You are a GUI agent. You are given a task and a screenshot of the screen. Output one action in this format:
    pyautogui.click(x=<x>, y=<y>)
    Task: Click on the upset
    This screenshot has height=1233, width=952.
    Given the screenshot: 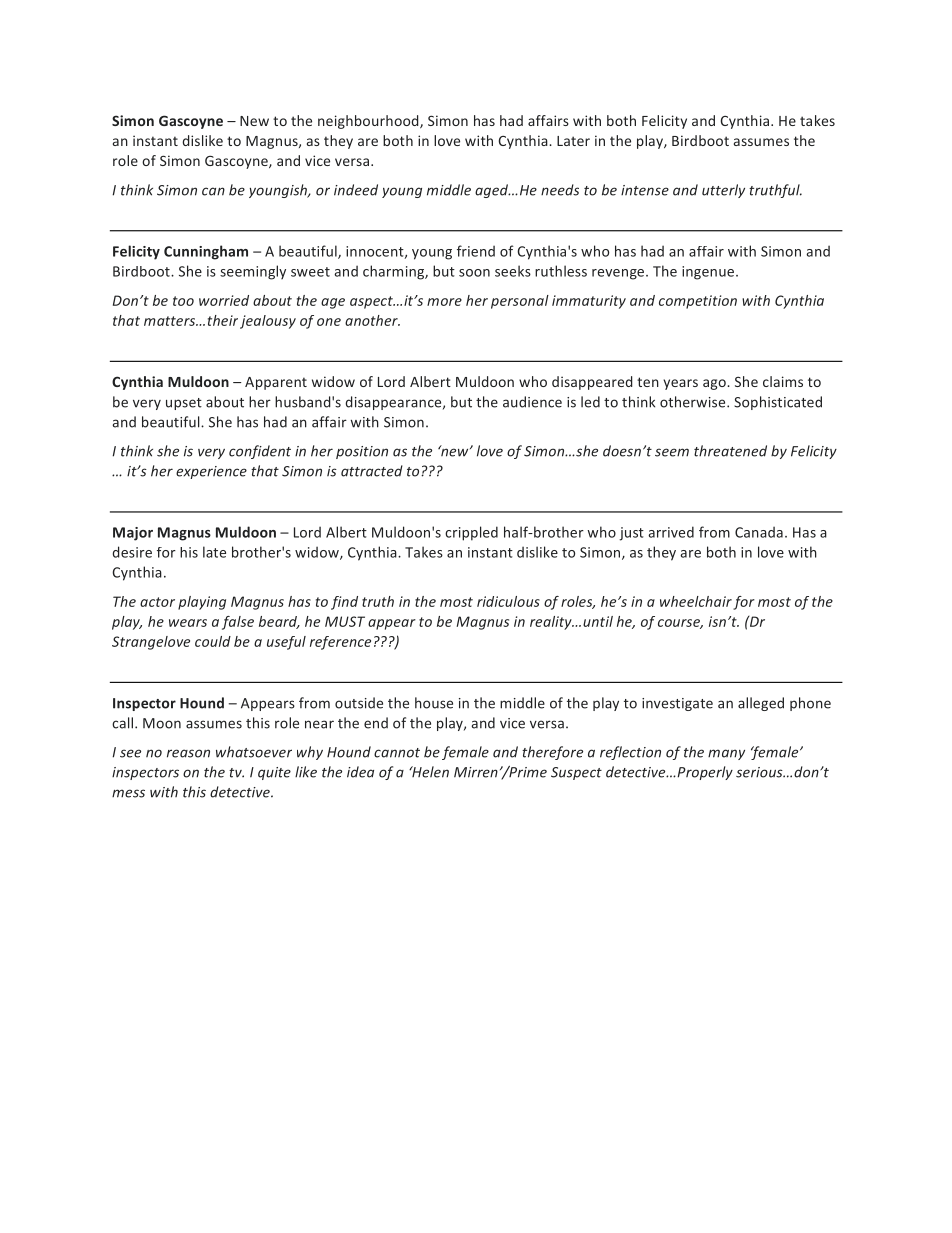 What is the action you would take?
    pyautogui.click(x=184, y=404)
